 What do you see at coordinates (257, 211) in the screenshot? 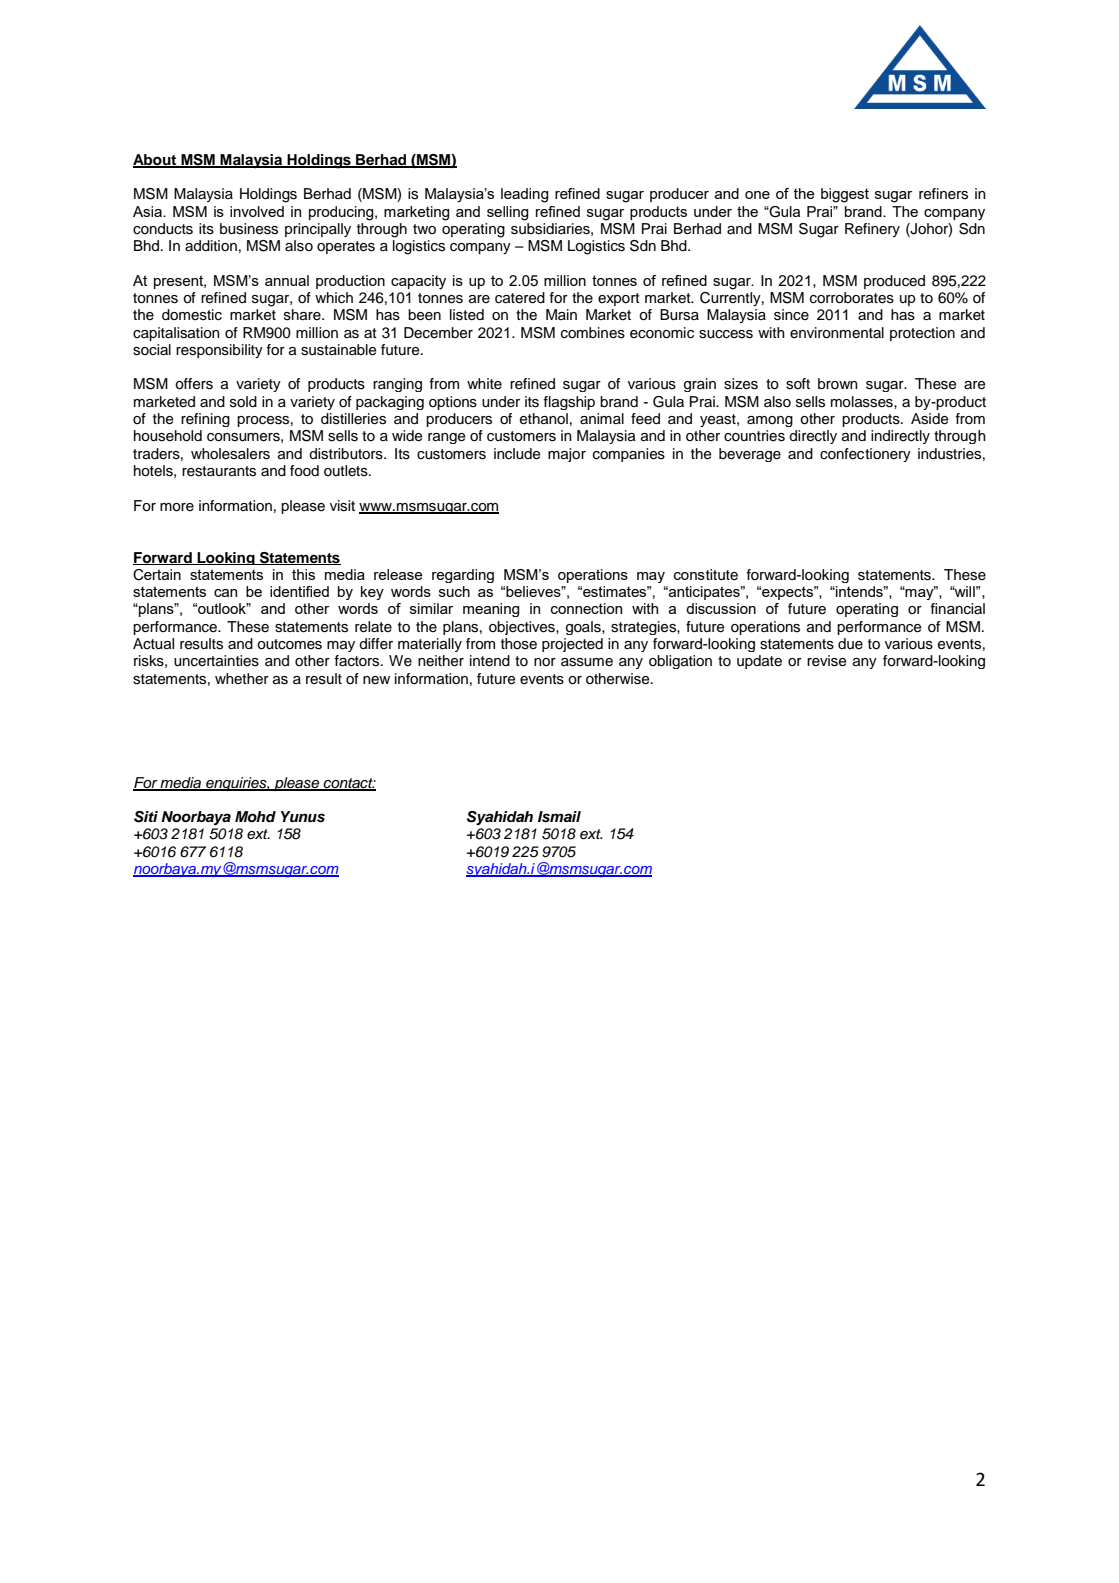
I see `involved` at bounding box center [257, 211].
